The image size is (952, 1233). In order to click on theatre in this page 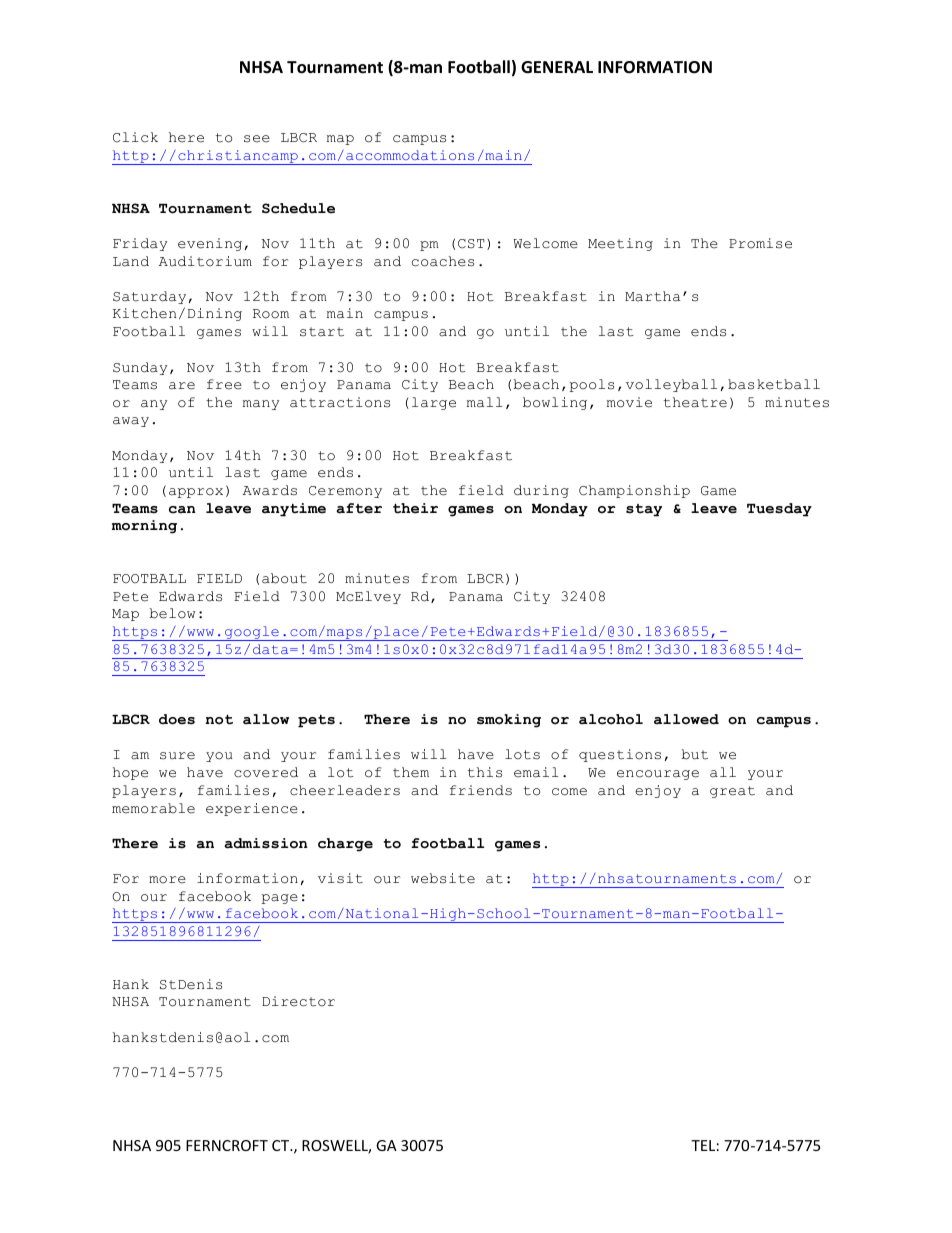, I will do `click(695, 402)`.
